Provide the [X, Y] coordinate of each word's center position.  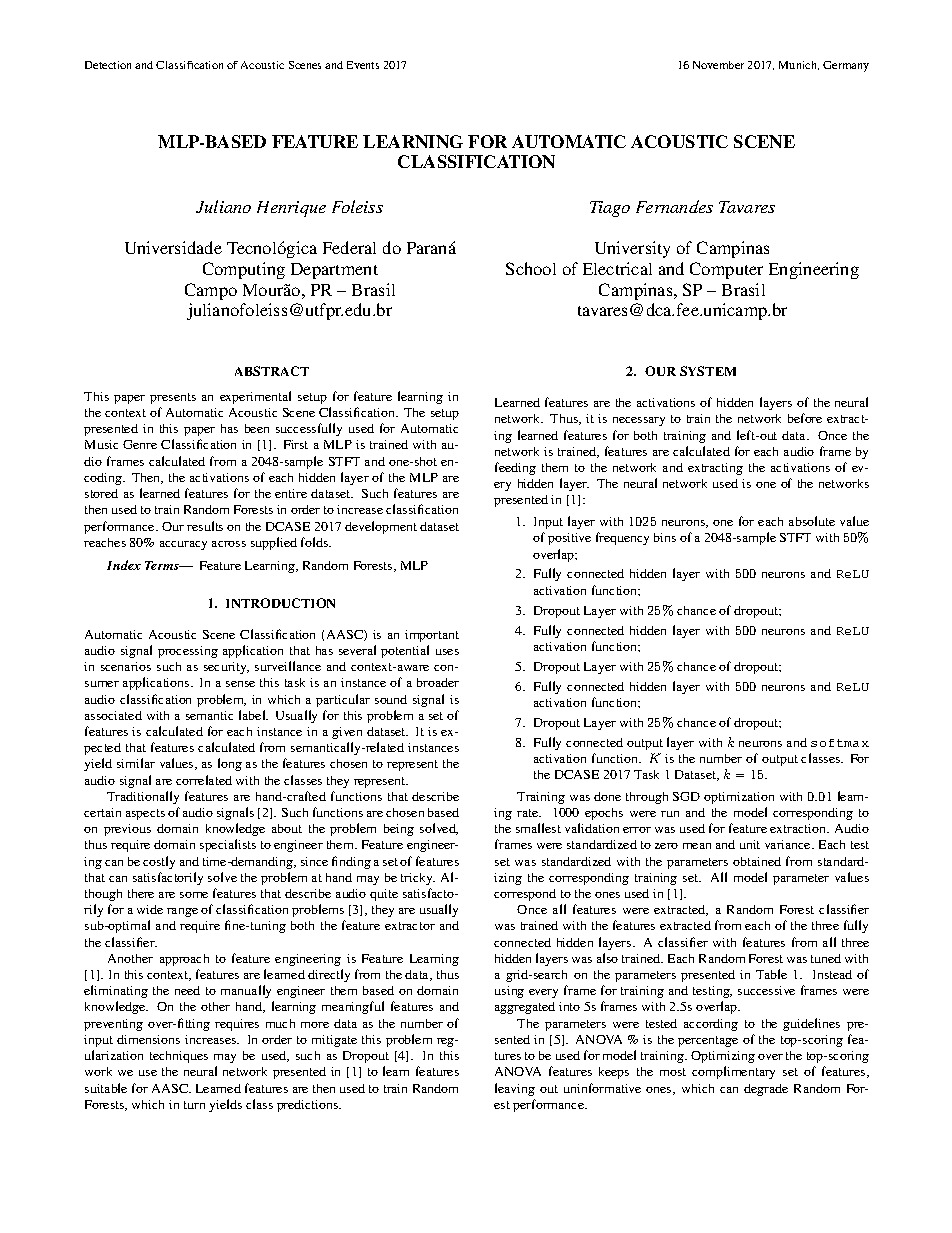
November [718, 65]
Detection [108, 65]
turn [194, 1105]
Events [363, 65]
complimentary [733, 1072]
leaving [515, 1089]
